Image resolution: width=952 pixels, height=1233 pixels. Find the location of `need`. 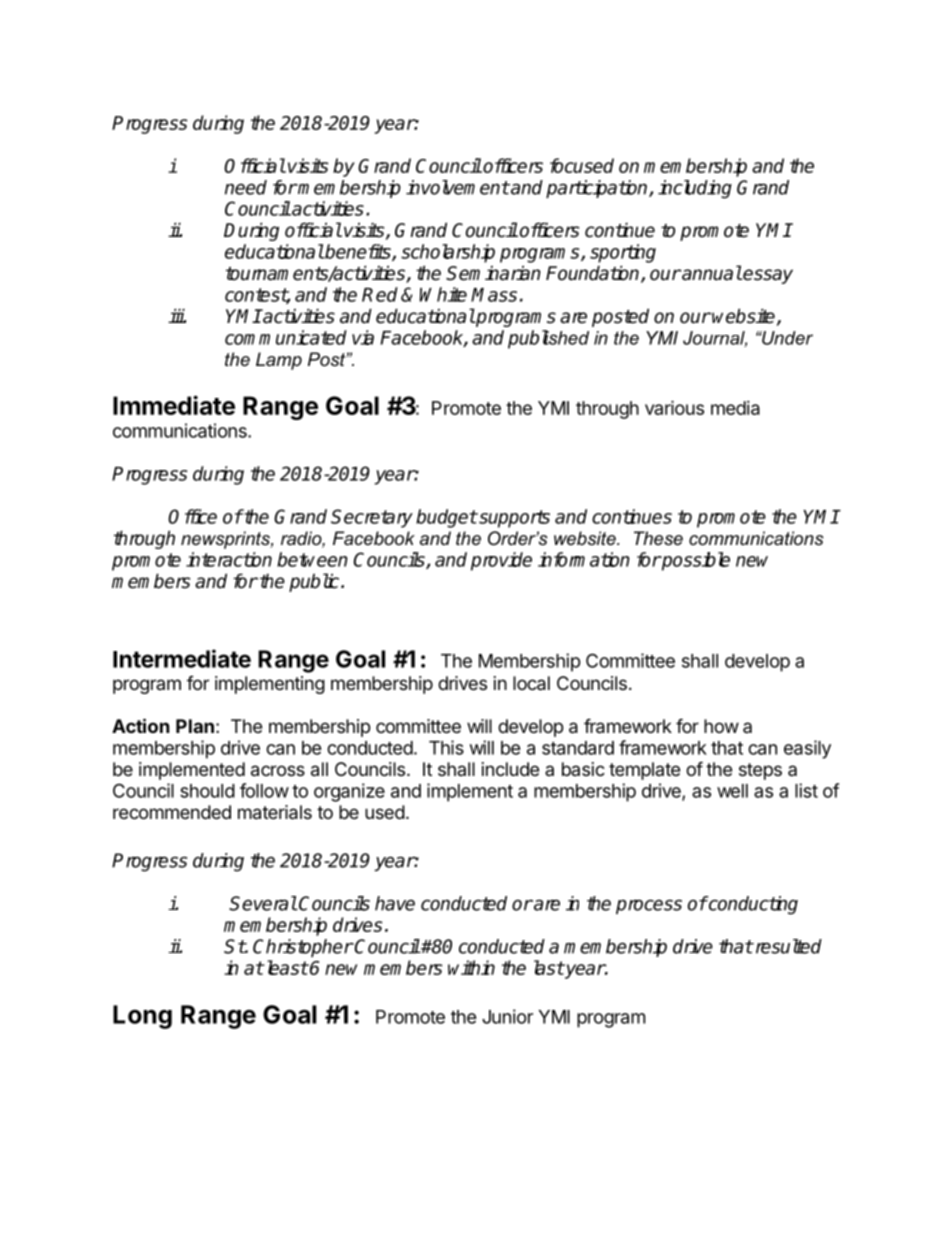

need is located at coordinates (246, 187).
